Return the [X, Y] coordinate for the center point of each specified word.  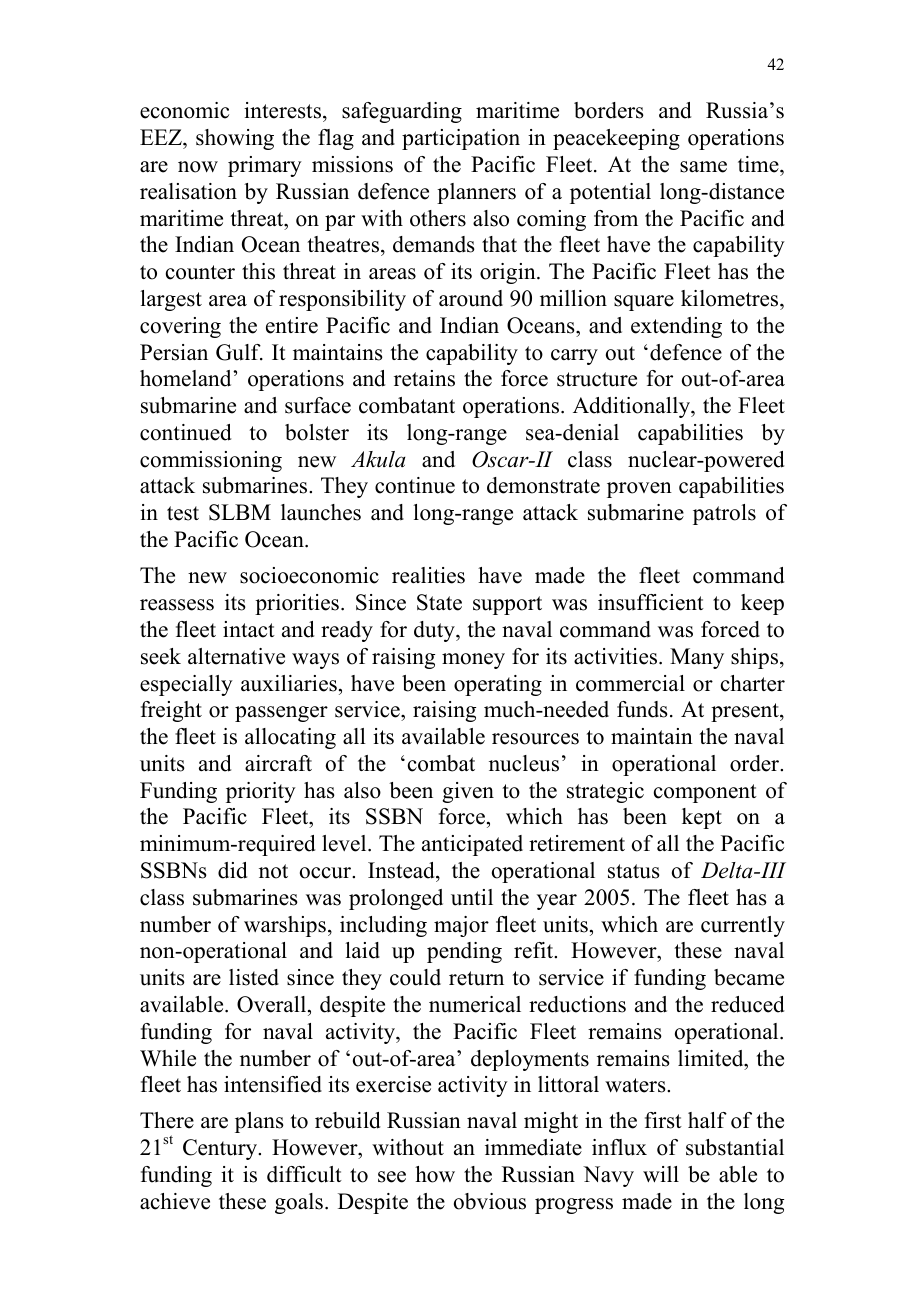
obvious [490, 1201]
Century [221, 1149]
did [232, 870]
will [661, 1174]
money [473, 661]
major [461, 926]
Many [697, 658]
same [703, 167]
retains [424, 378]
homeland [187, 378]
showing [235, 139]
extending [676, 327]
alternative [236, 656]
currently [743, 926]
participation [461, 139]
